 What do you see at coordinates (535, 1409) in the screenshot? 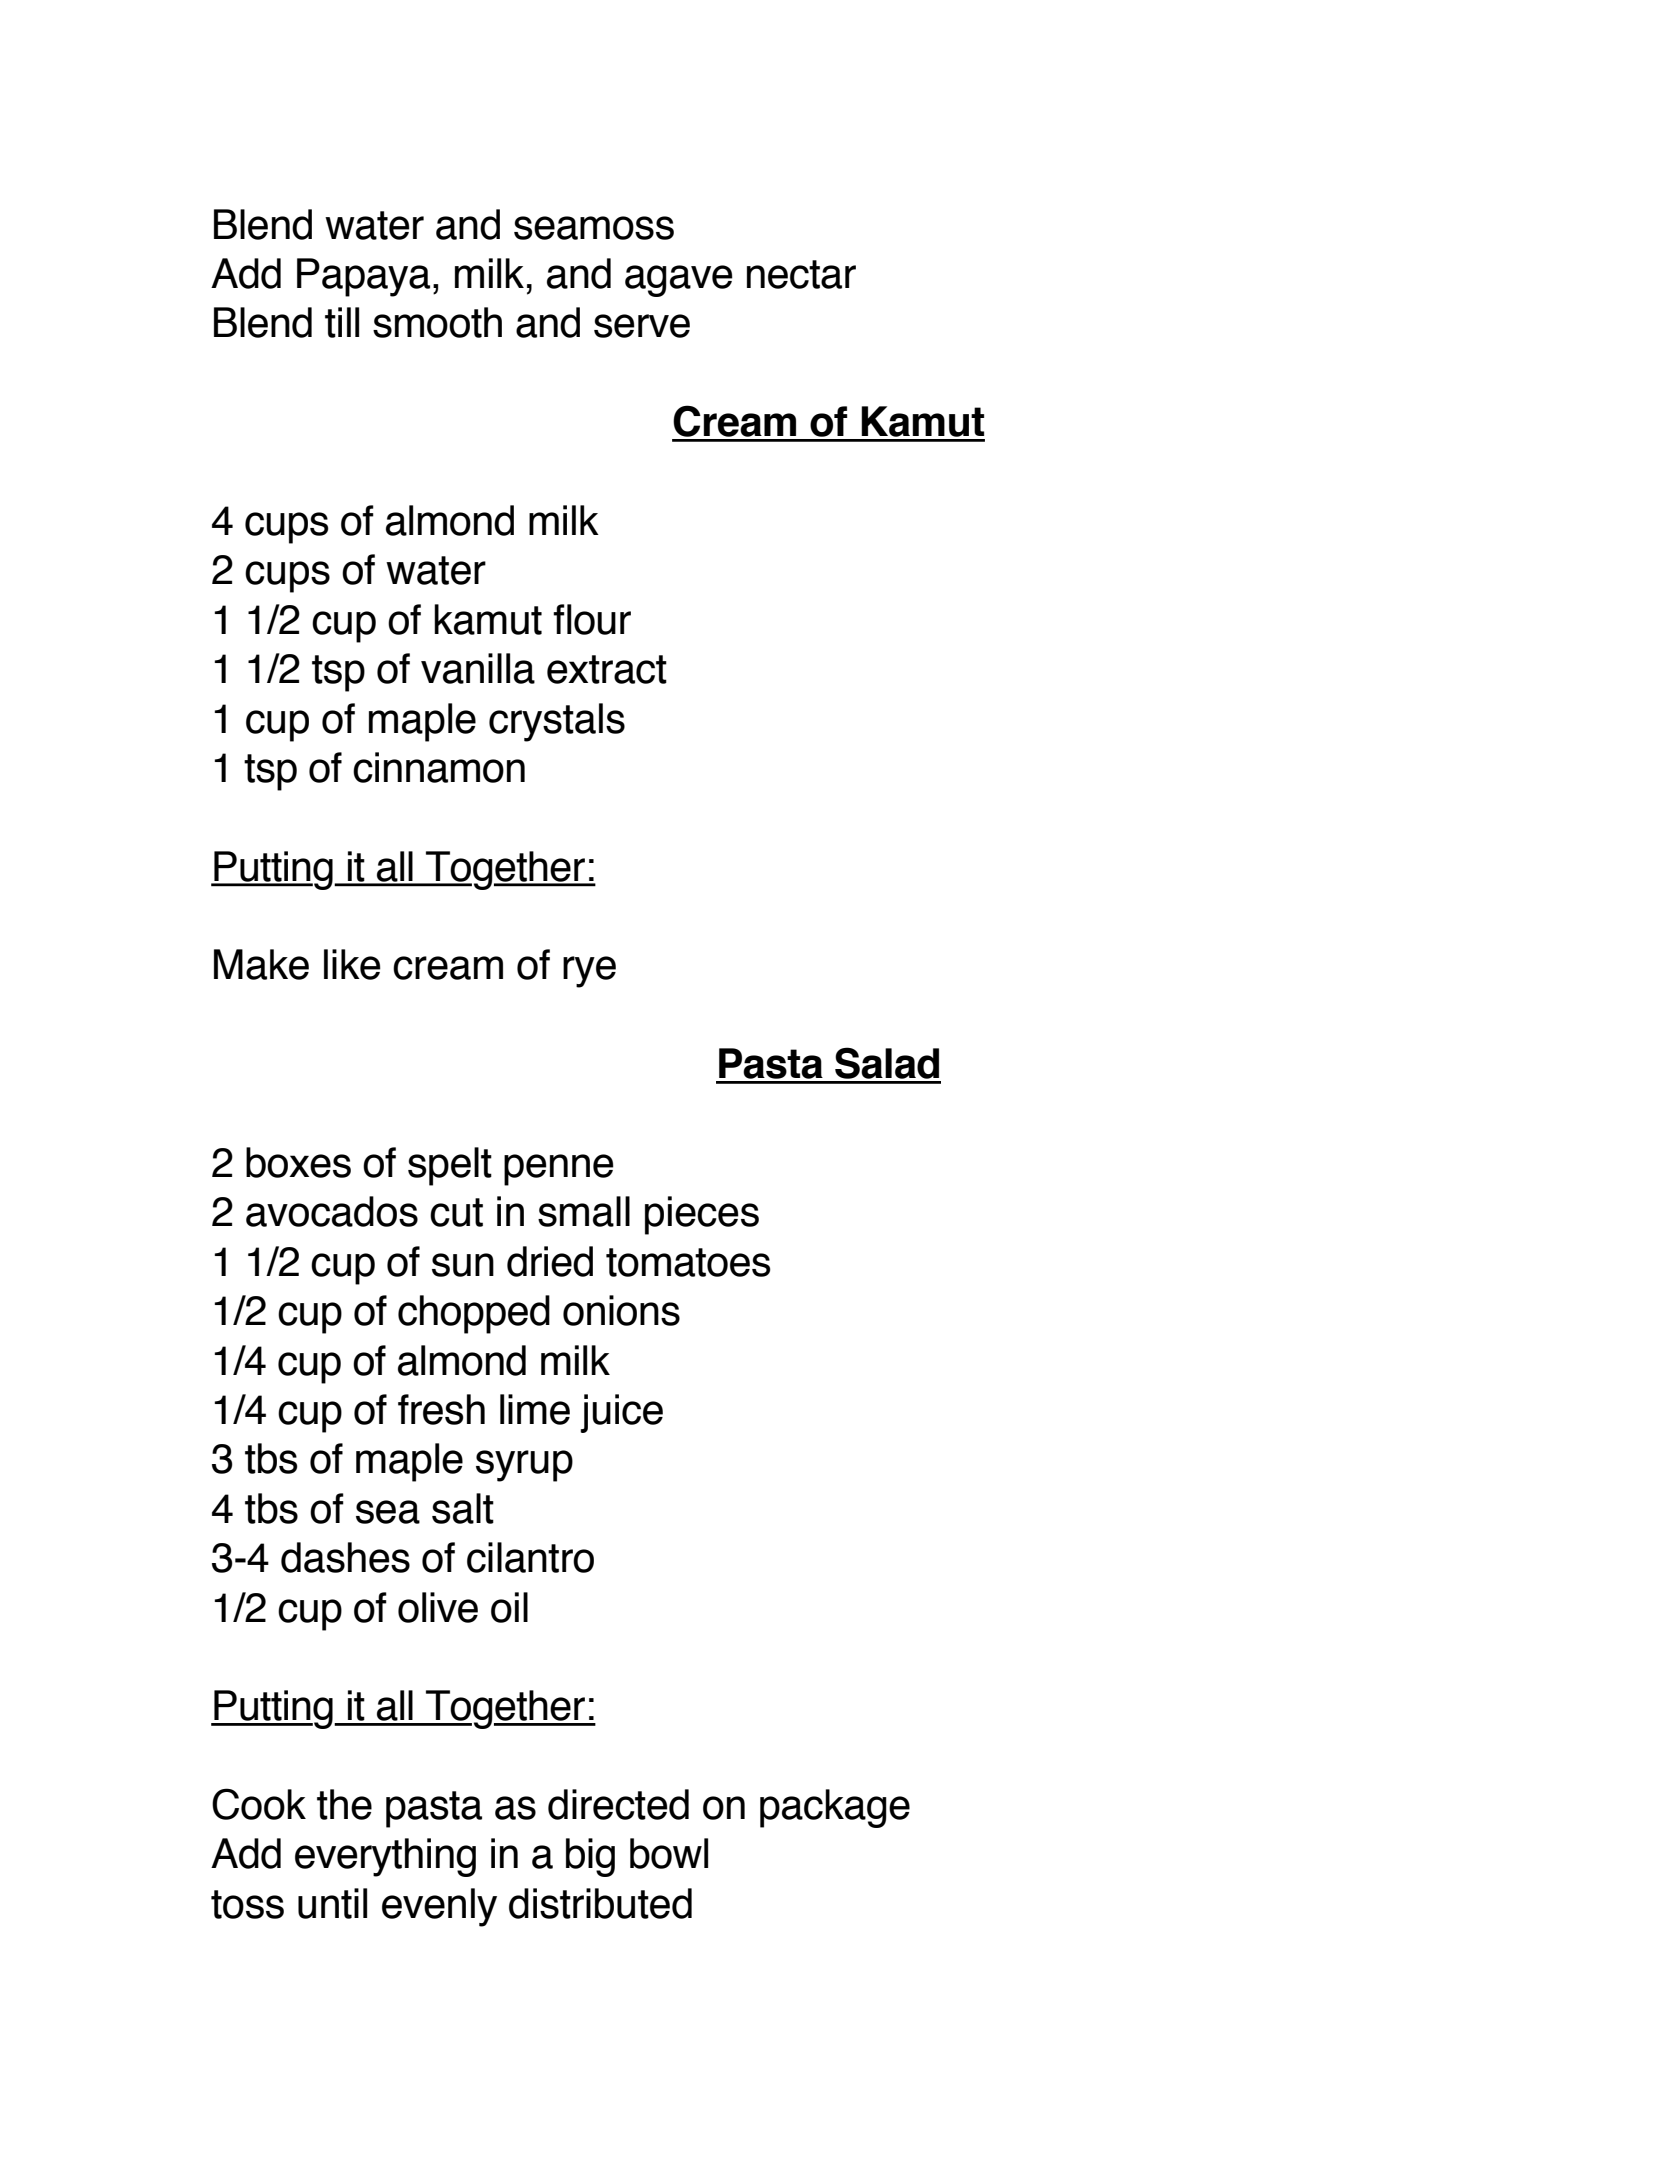
I see `lime` at bounding box center [535, 1409].
